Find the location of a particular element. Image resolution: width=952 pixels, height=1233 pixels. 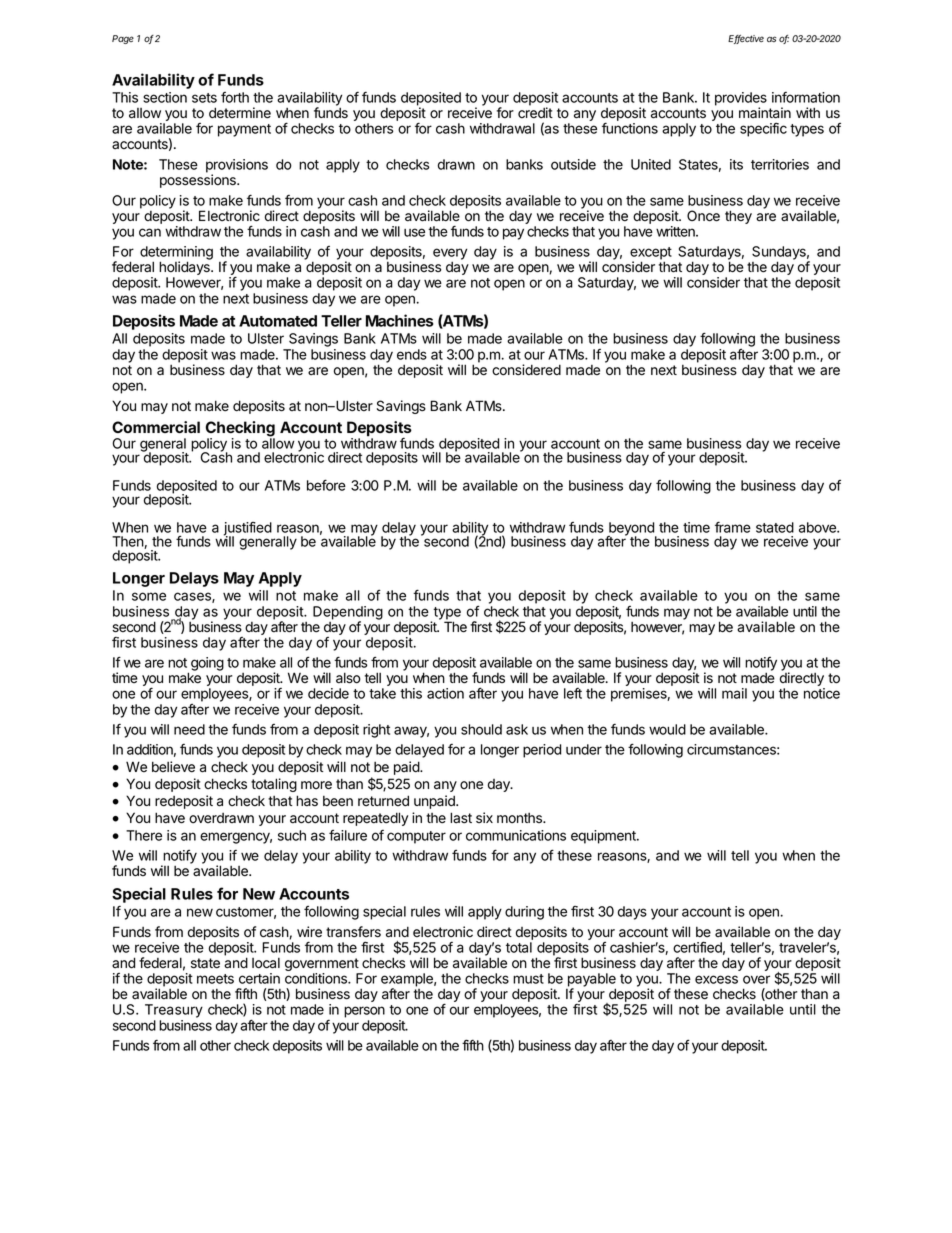

excess is located at coordinates (716, 979).
